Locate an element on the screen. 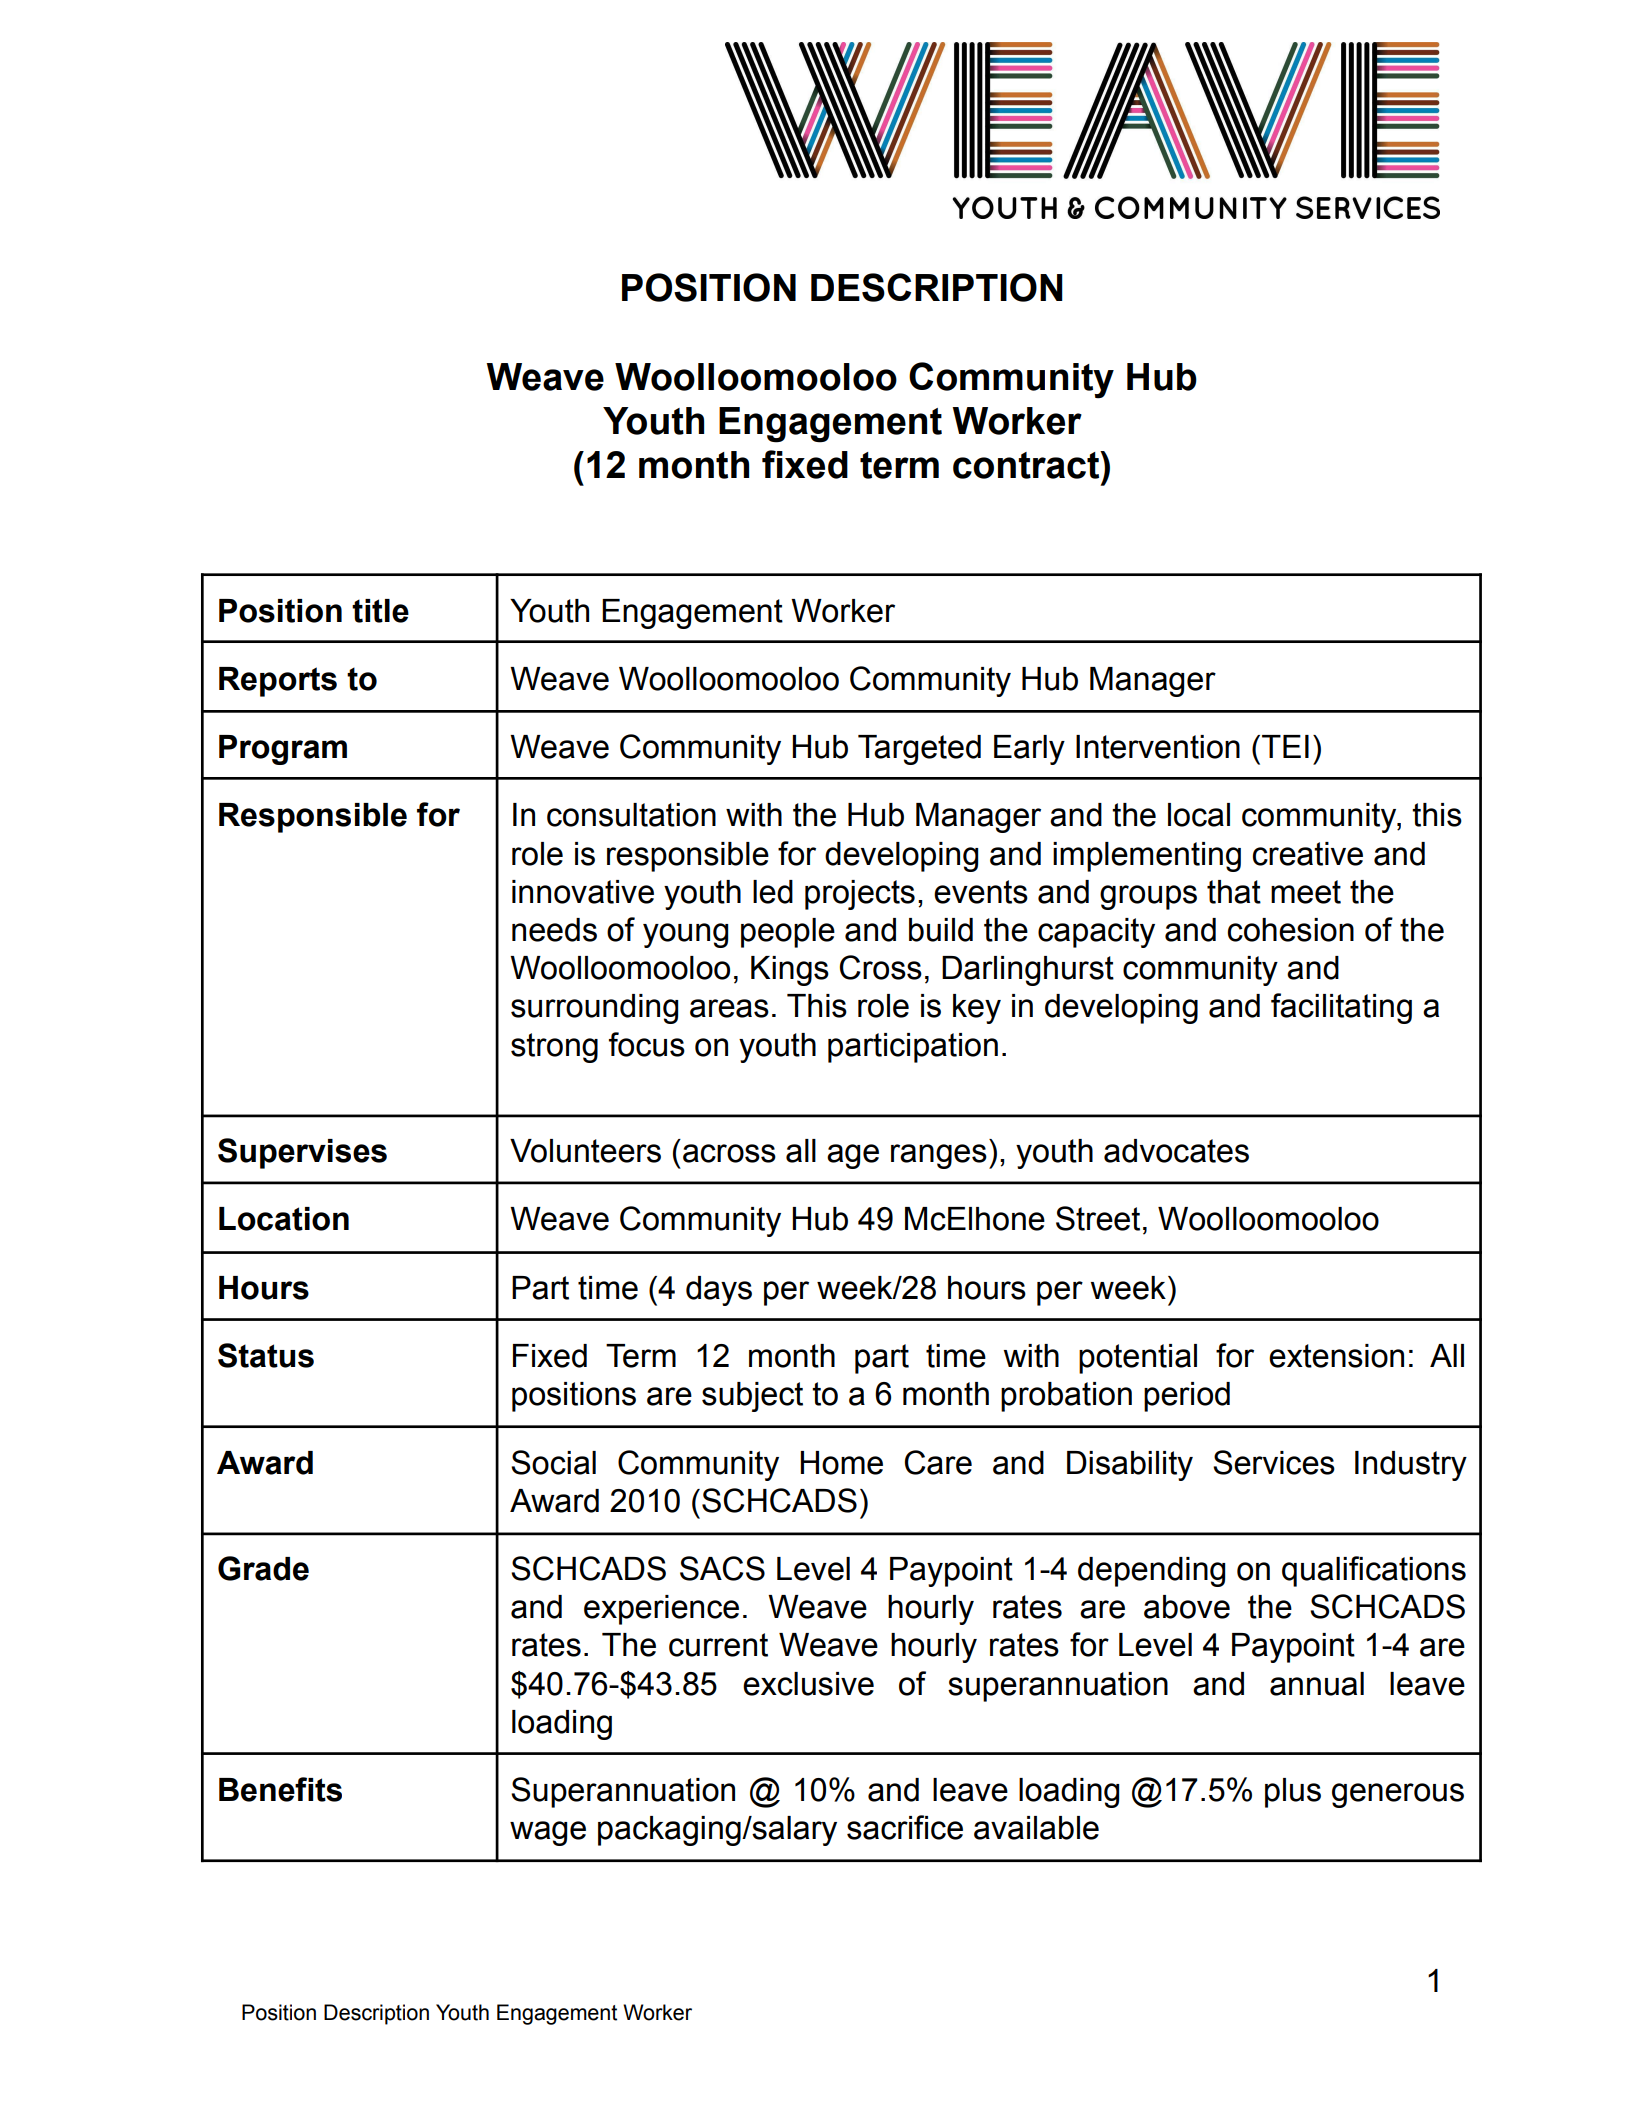 The image size is (1640, 2122). Supervises is located at coordinates (302, 1153).
